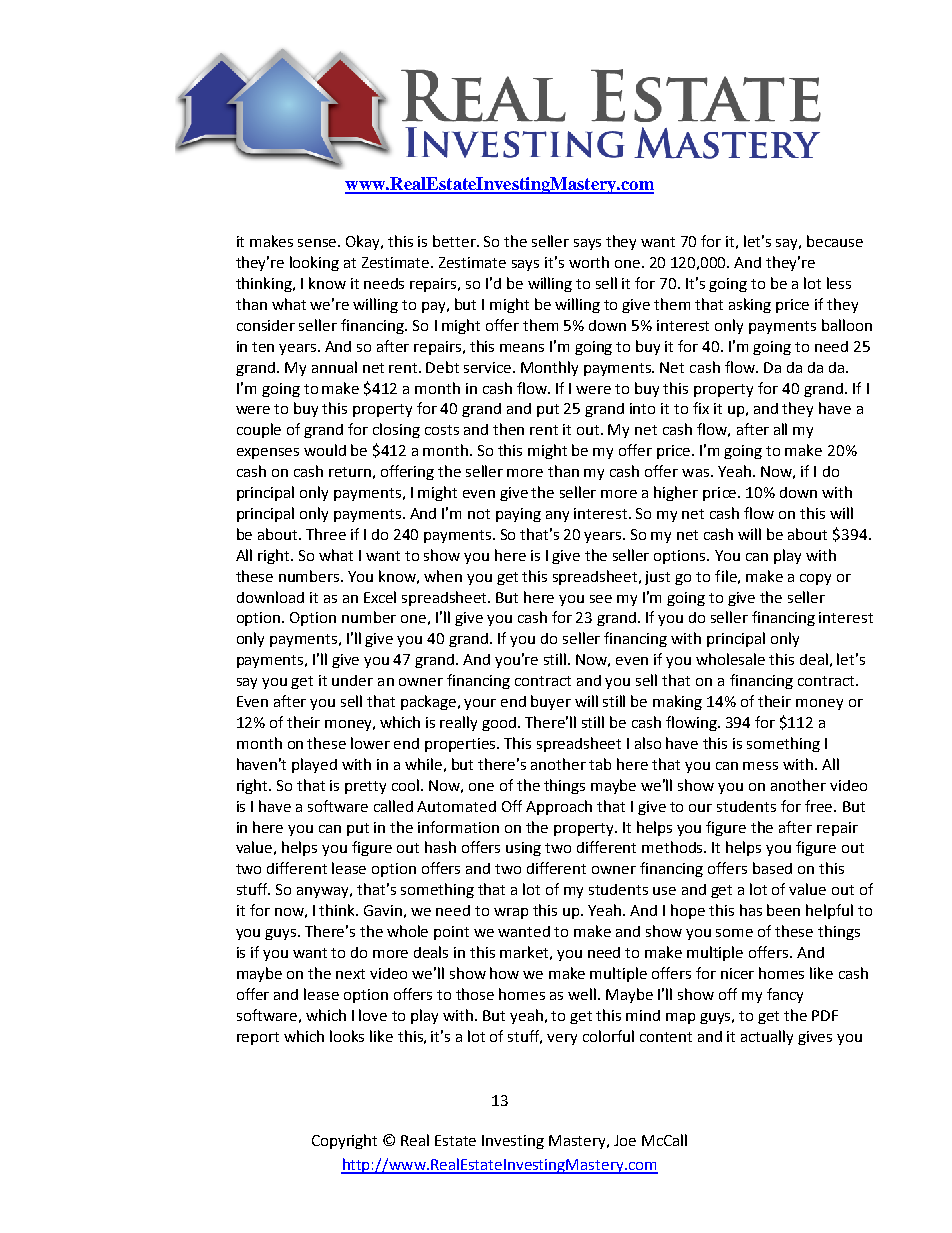 This screenshot has width=952, height=1233. What do you see at coordinates (347, 1036) in the screenshot?
I see `looks` at bounding box center [347, 1036].
